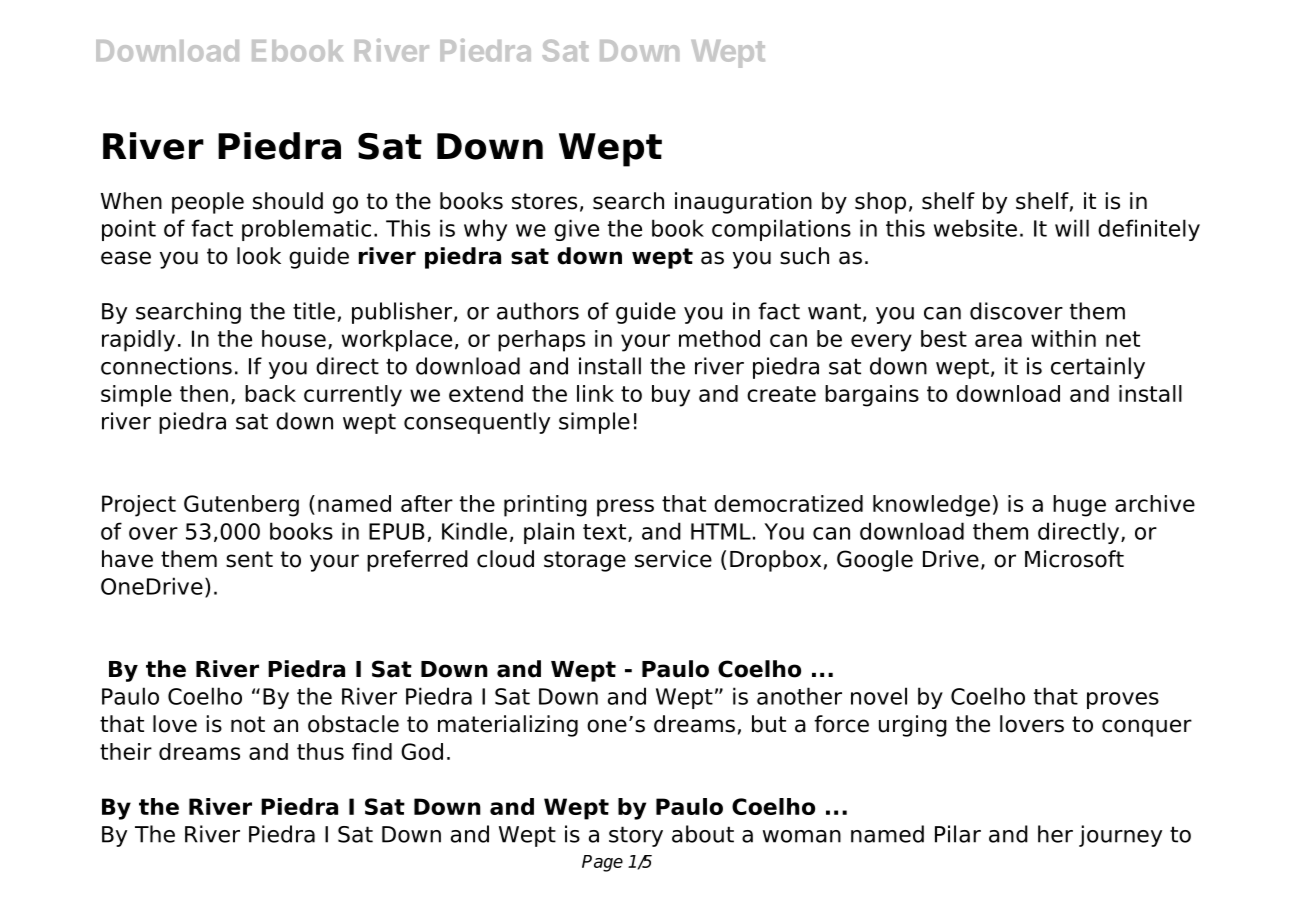 The height and width of the screenshot is (924, 1311). What do you see at coordinates (306, 230) in the screenshot?
I see `problematic` at bounding box center [306, 230].
